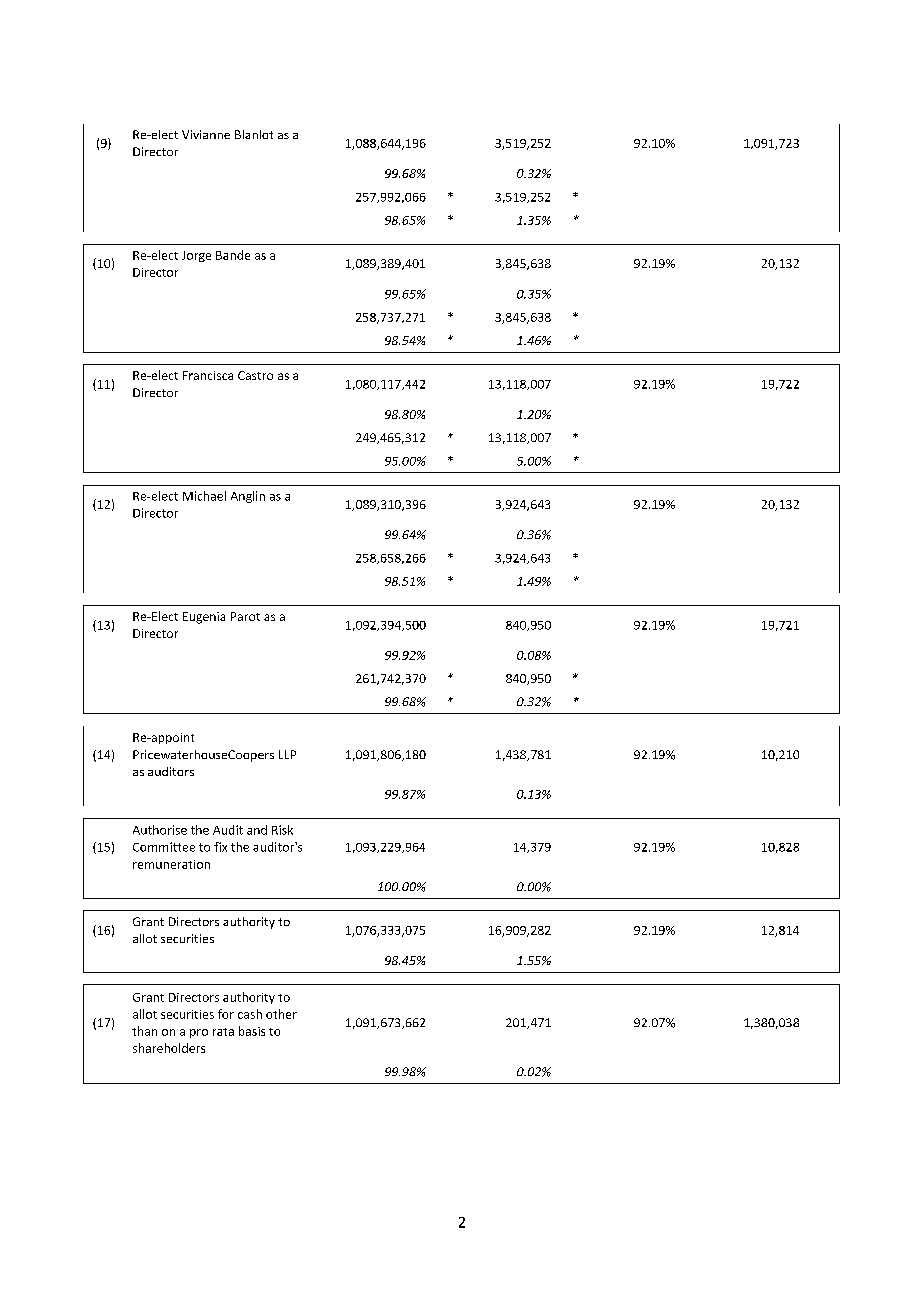  What do you see at coordinates (196, 256) in the screenshot?
I see `Jorge` at bounding box center [196, 256].
